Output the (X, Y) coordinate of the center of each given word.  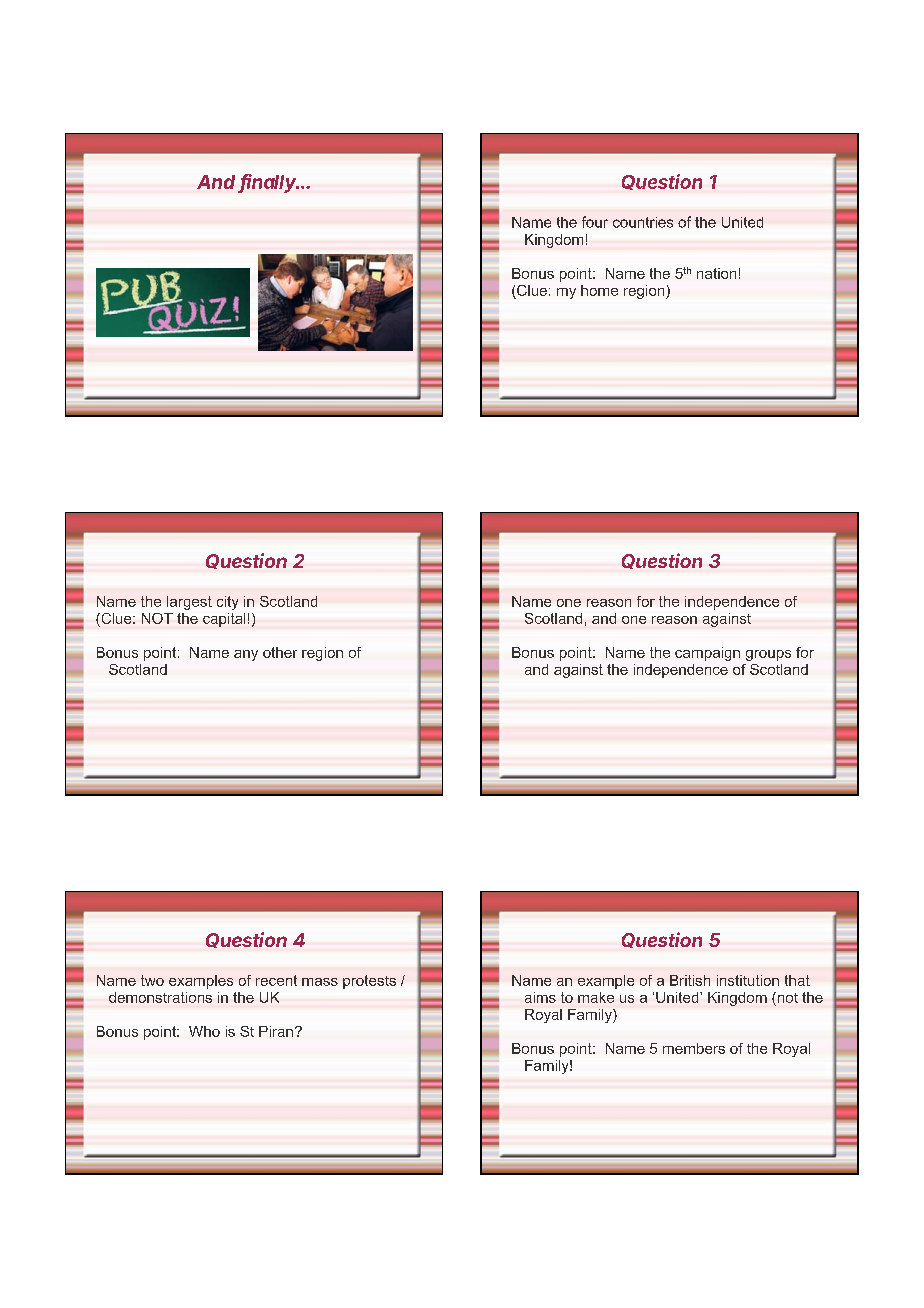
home (599, 290)
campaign (707, 654)
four (595, 222)
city (227, 603)
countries (643, 222)
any (246, 655)
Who (204, 1031)
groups (768, 655)
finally (269, 183)
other (280, 652)
